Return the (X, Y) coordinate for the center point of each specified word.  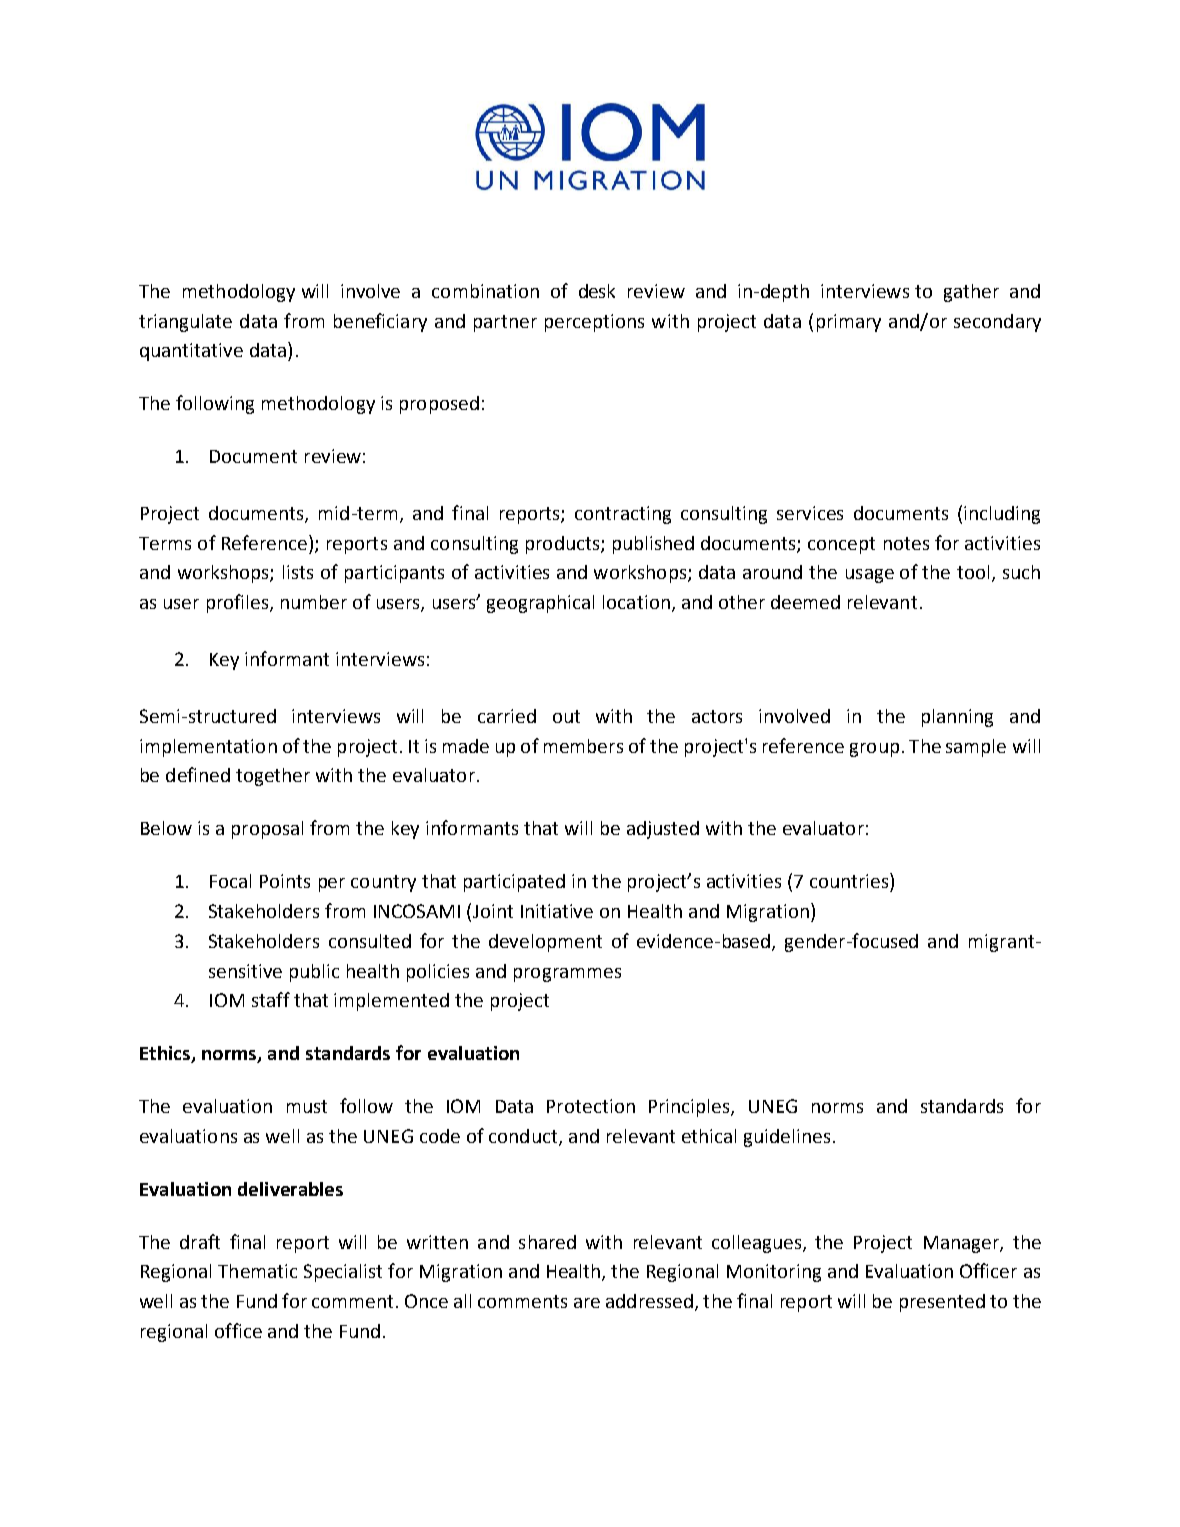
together (273, 777)
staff (271, 999)
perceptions (594, 323)
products (564, 545)
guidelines (787, 1138)
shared (547, 1242)
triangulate (185, 323)
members (583, 746)
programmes (567, 975)
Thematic (257, 1271)
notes (906, 543)
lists (298, 572)
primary (849, 323)
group (874, 750)
